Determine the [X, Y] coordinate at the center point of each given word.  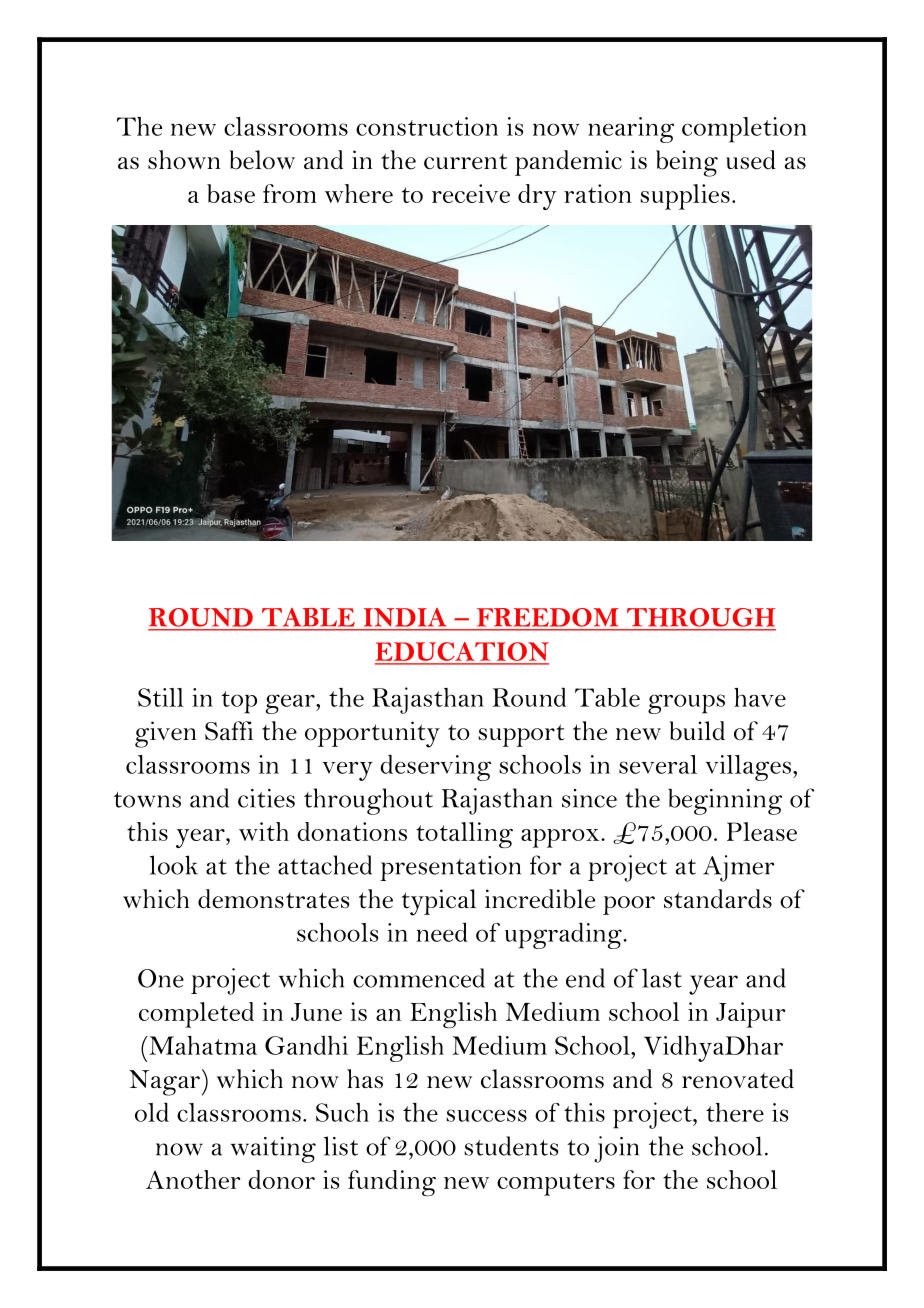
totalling [464, 835]
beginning [725, 801]
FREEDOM [547, 617]
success [486, 1115]
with [264, 831]
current [465, 162]
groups [686, 704]
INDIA [405, 617]
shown [184, 160]
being [687, 163]
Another [193, 1179]
